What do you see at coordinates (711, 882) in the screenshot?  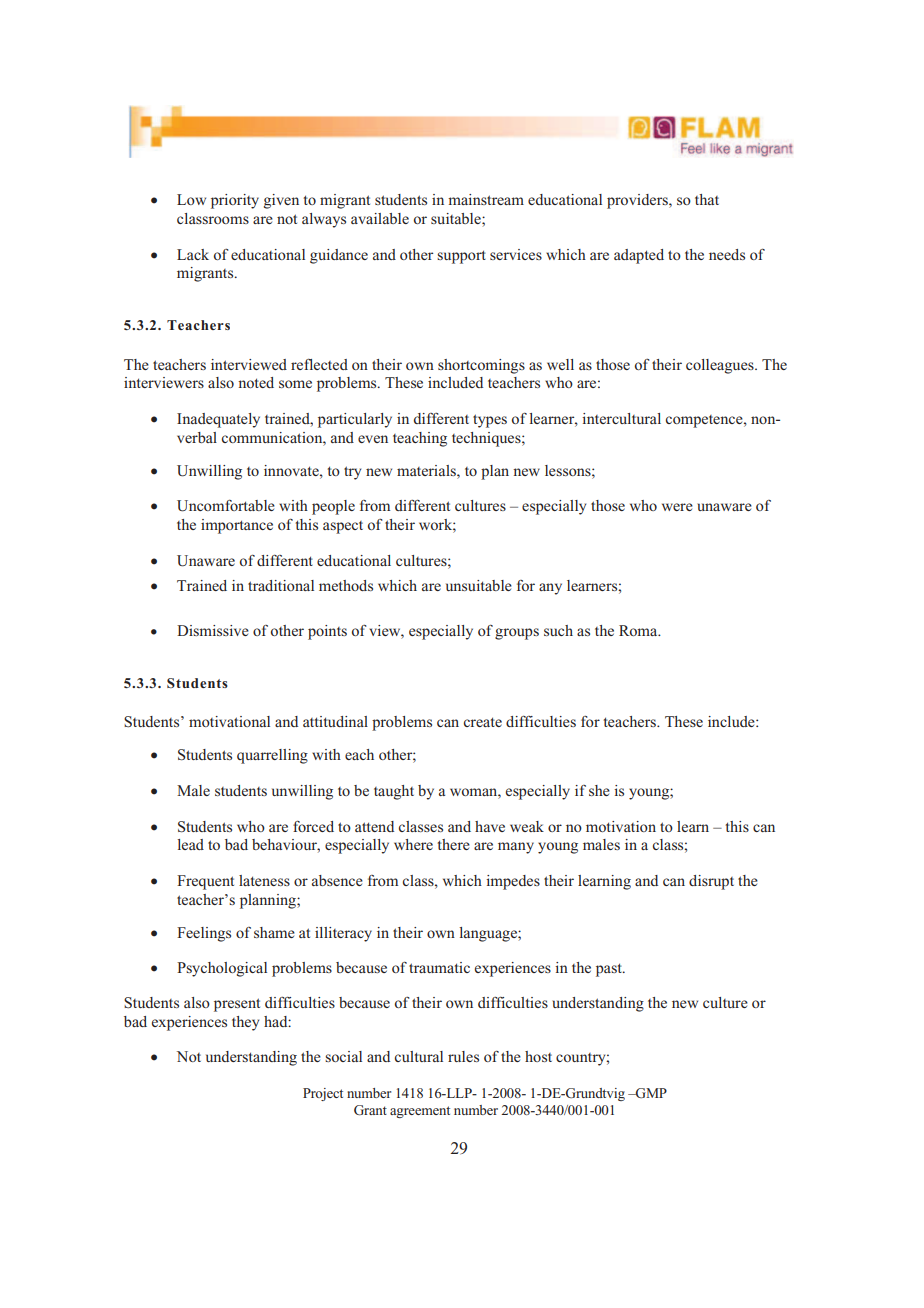 I see `disrupt` at bounding box center [711, 882].
